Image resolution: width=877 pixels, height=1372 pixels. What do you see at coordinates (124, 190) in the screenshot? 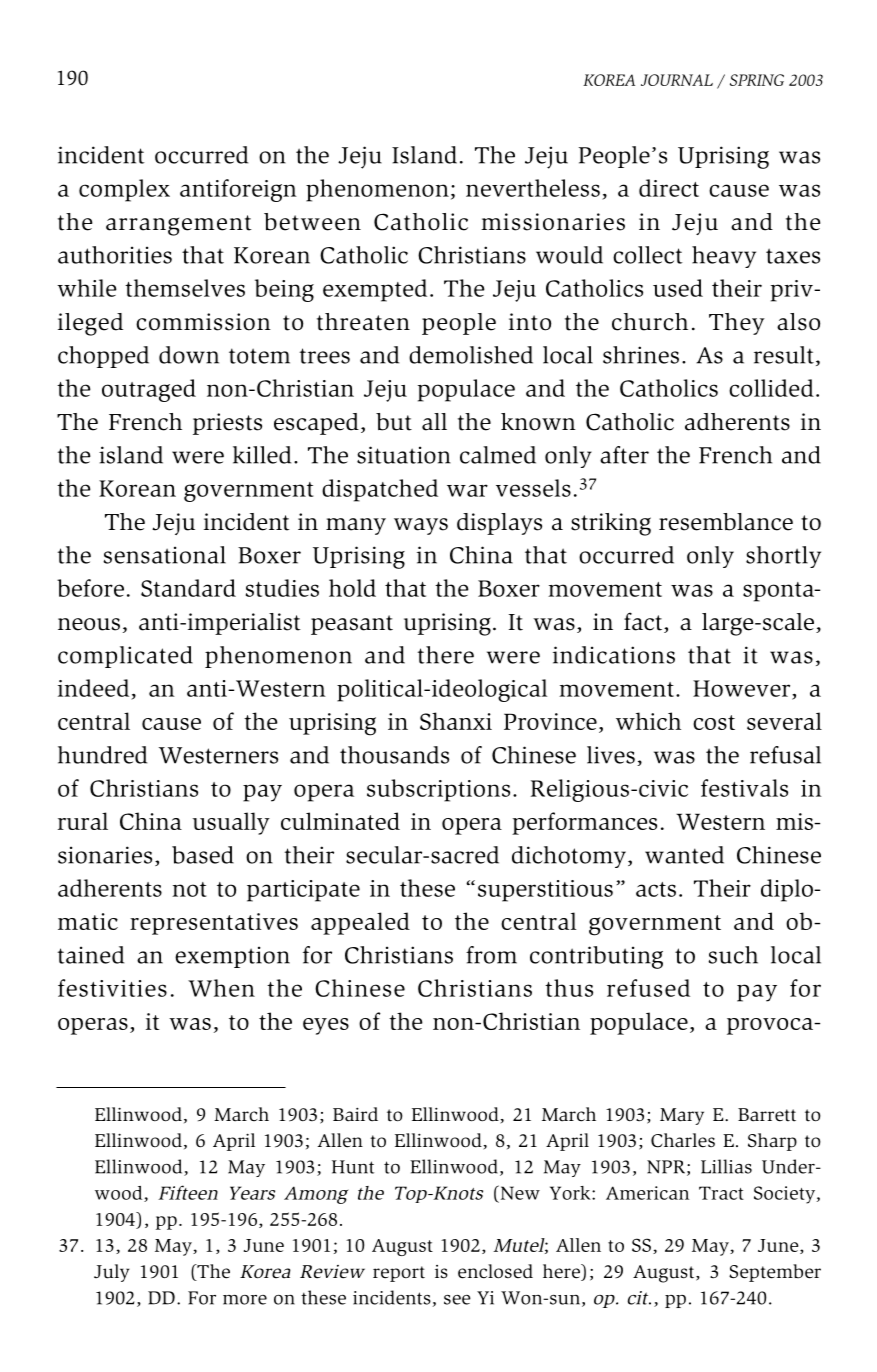
I see `complex` at bounding box center [124, 190].
